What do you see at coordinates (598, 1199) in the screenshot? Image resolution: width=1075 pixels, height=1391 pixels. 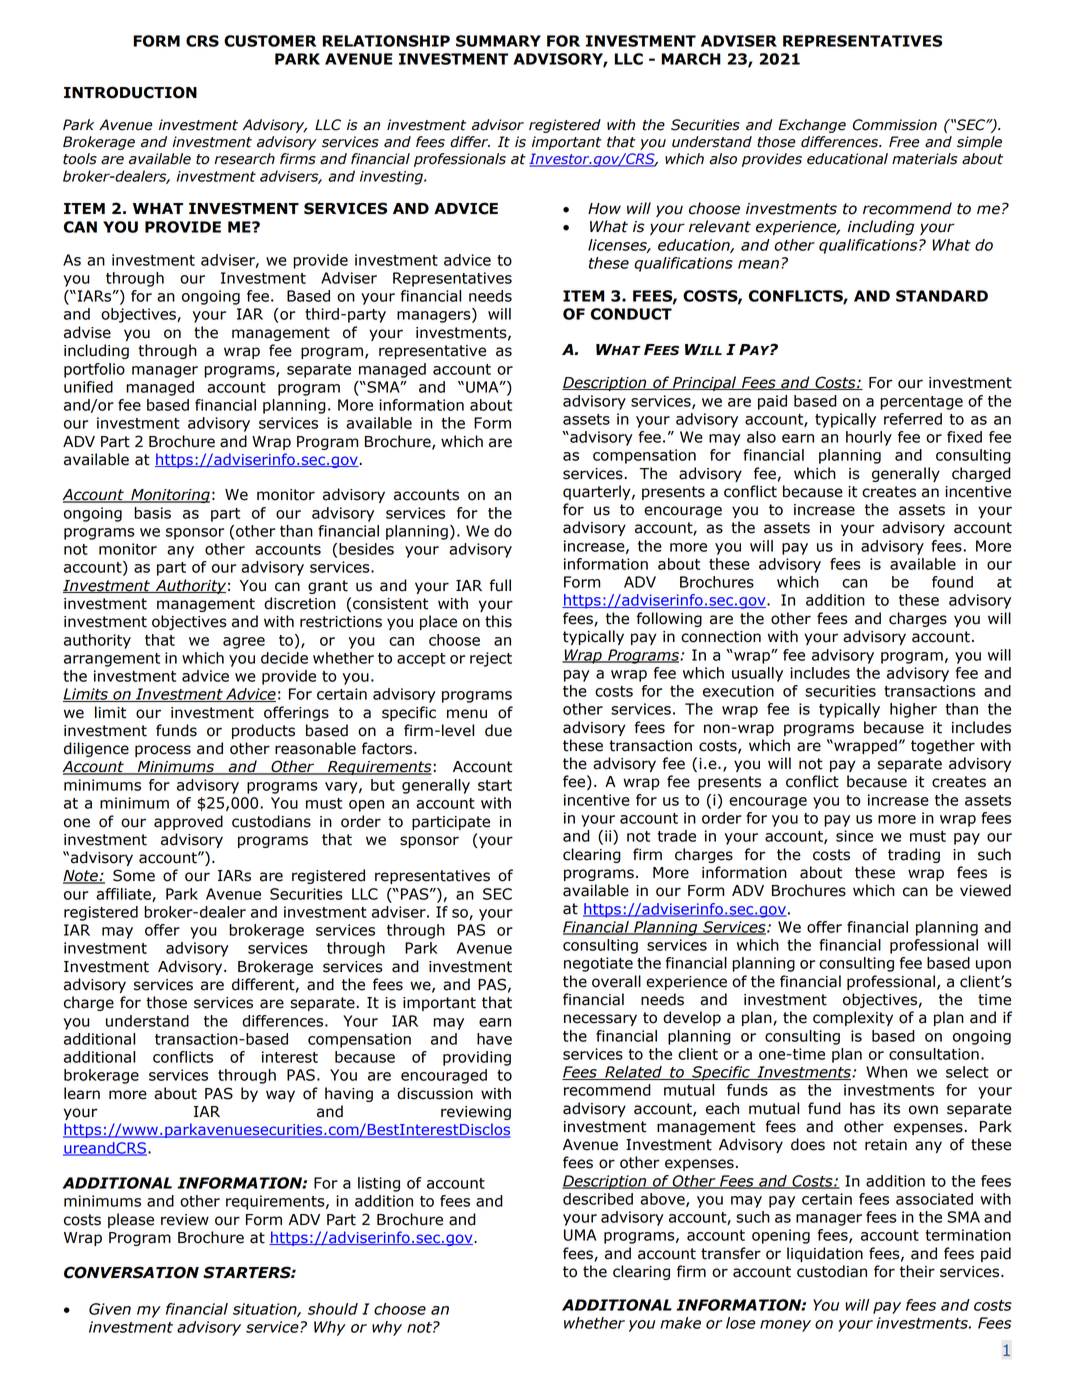 I see `described` at bounding box center [598, 1199].
